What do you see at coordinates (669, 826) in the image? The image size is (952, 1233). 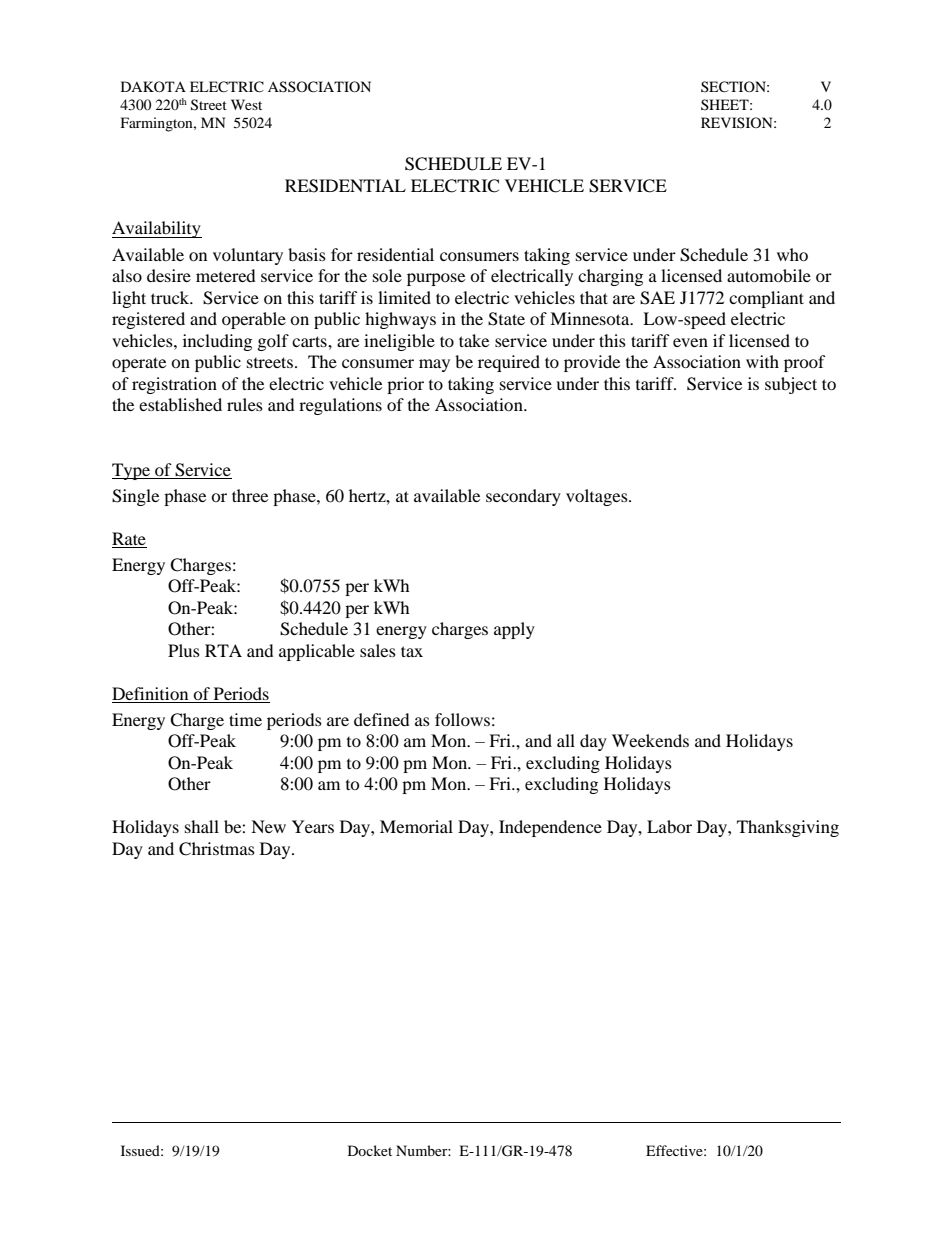 I see `Labor` at bounding box center [669, 826].
